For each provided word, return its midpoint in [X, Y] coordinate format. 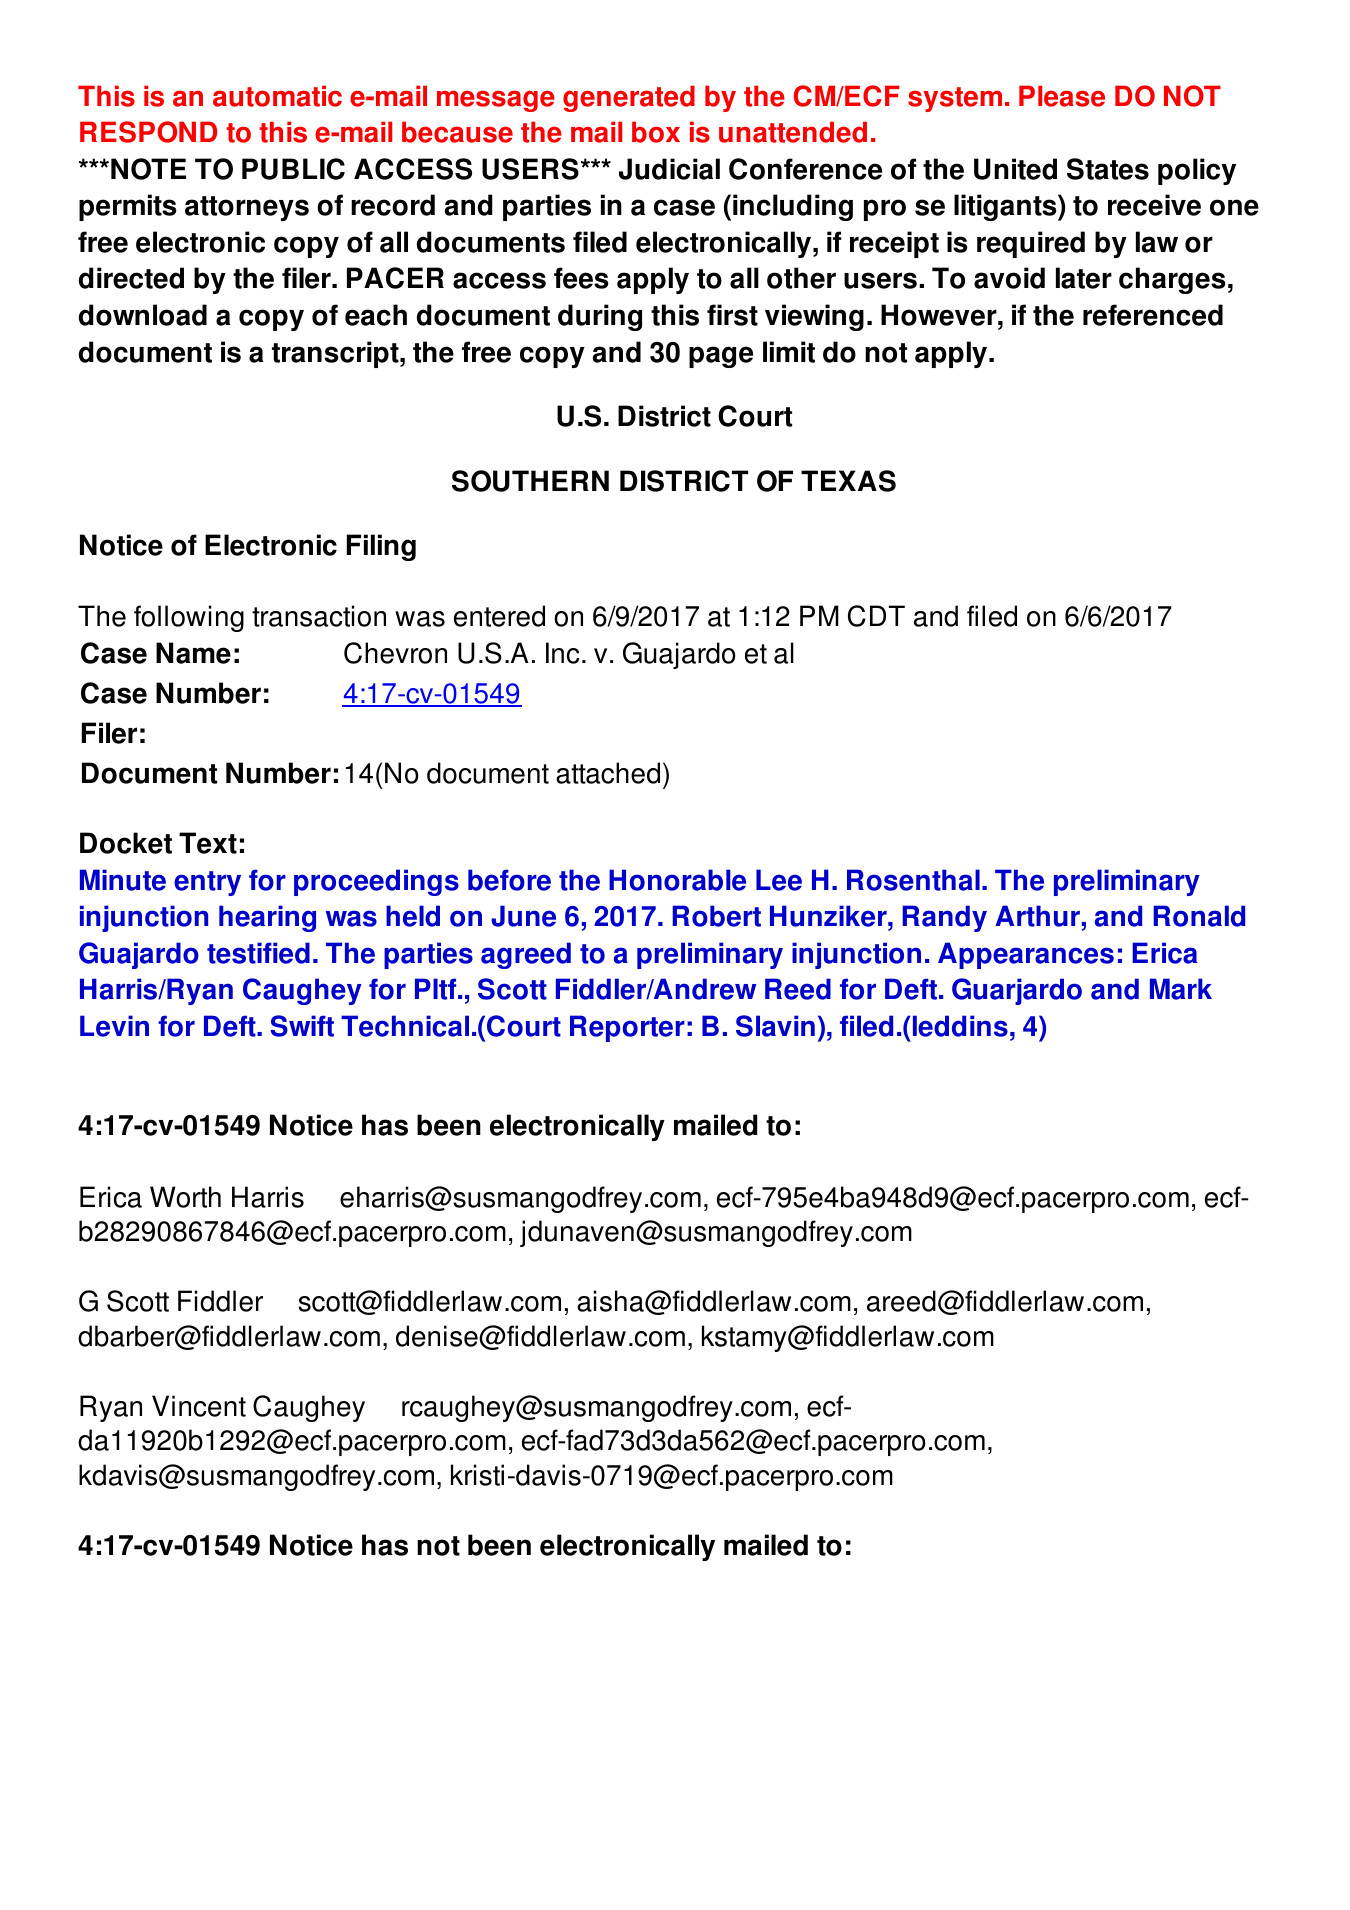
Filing [381, 547]
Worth [185, 1197]
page [721, 357]
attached [608, 773]
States [1108, 169]
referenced [1153, 315]
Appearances [1026, 955]
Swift [302, 1026]
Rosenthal [913, 880]
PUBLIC [293, 169]
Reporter [627, 1028]
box [656, 132]
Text [208, 843]
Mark [1181, 989]
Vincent [199, 1406]
